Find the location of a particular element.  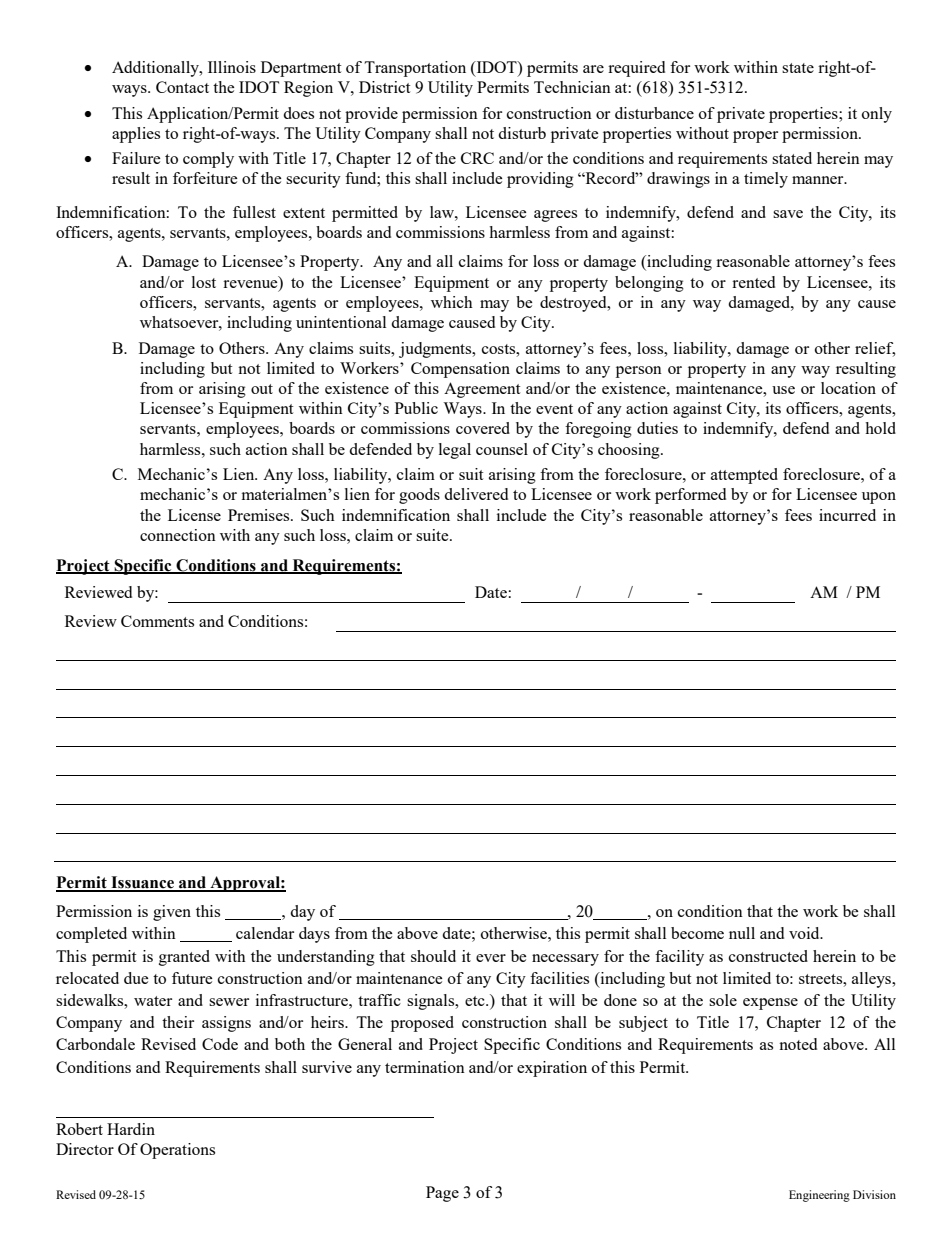

constructed is located at coordinates (768, 956).
